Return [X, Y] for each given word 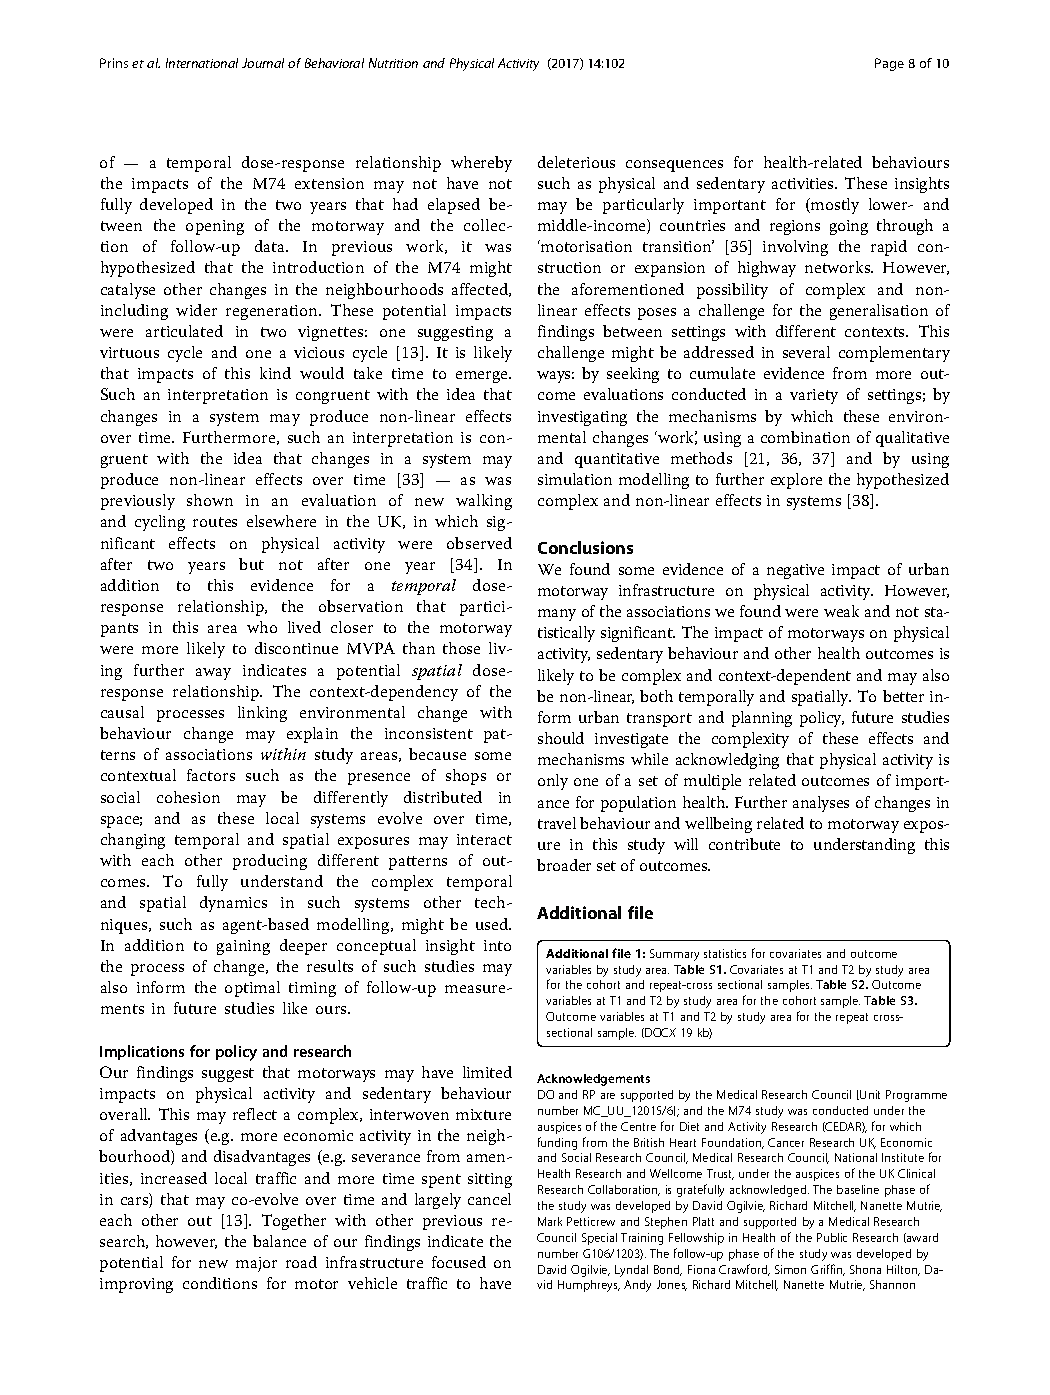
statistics [725, 953]
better [903, 696]
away [213, 674]
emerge [483, 377]
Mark [550, 1221]
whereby [481, 164]
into [497, 945]
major [256, 1264]
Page [889, 64]
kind [275, 373]
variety [814, 396]
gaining [243, 947]
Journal [263, 63]
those [461, 648]
